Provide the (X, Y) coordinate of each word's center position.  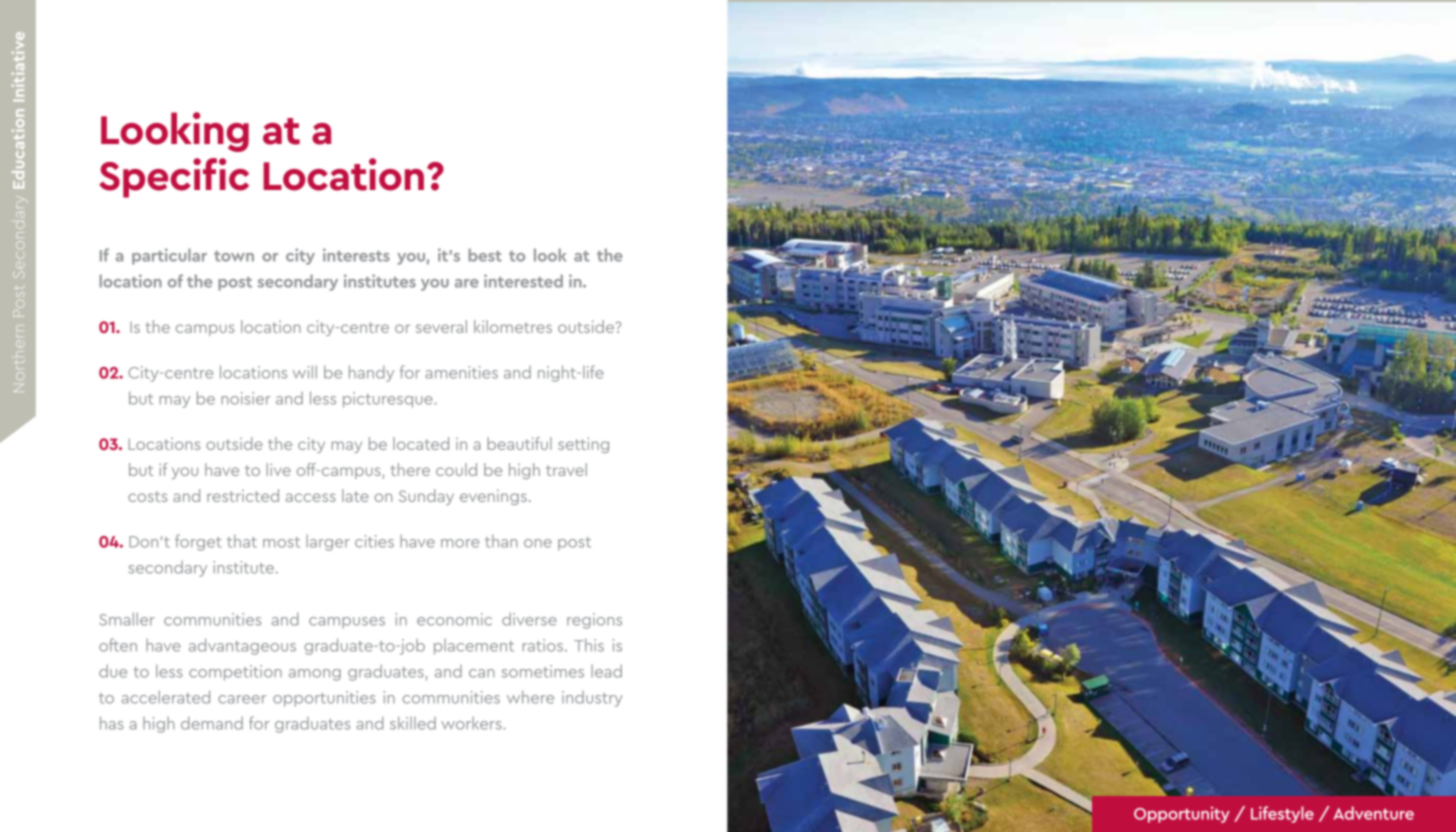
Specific (174, 178)
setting (583, 445)
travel (566, 469)
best (485, 255)
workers (472, 723)
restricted (243, 495)
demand (212, 723)
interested (523, 281)
